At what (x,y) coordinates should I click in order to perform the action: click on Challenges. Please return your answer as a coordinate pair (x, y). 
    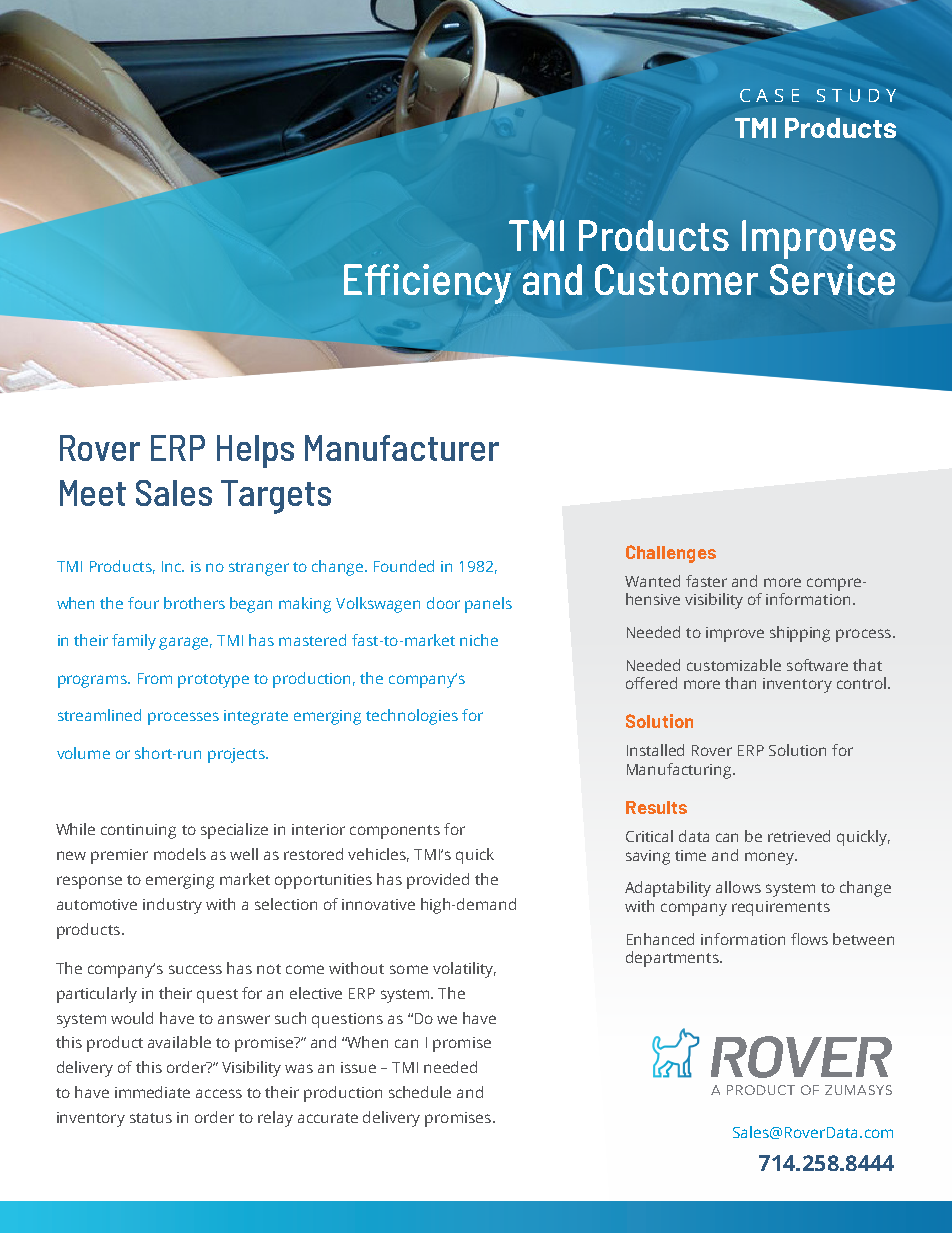
    Looking at the image, I should click on (671, 554).
